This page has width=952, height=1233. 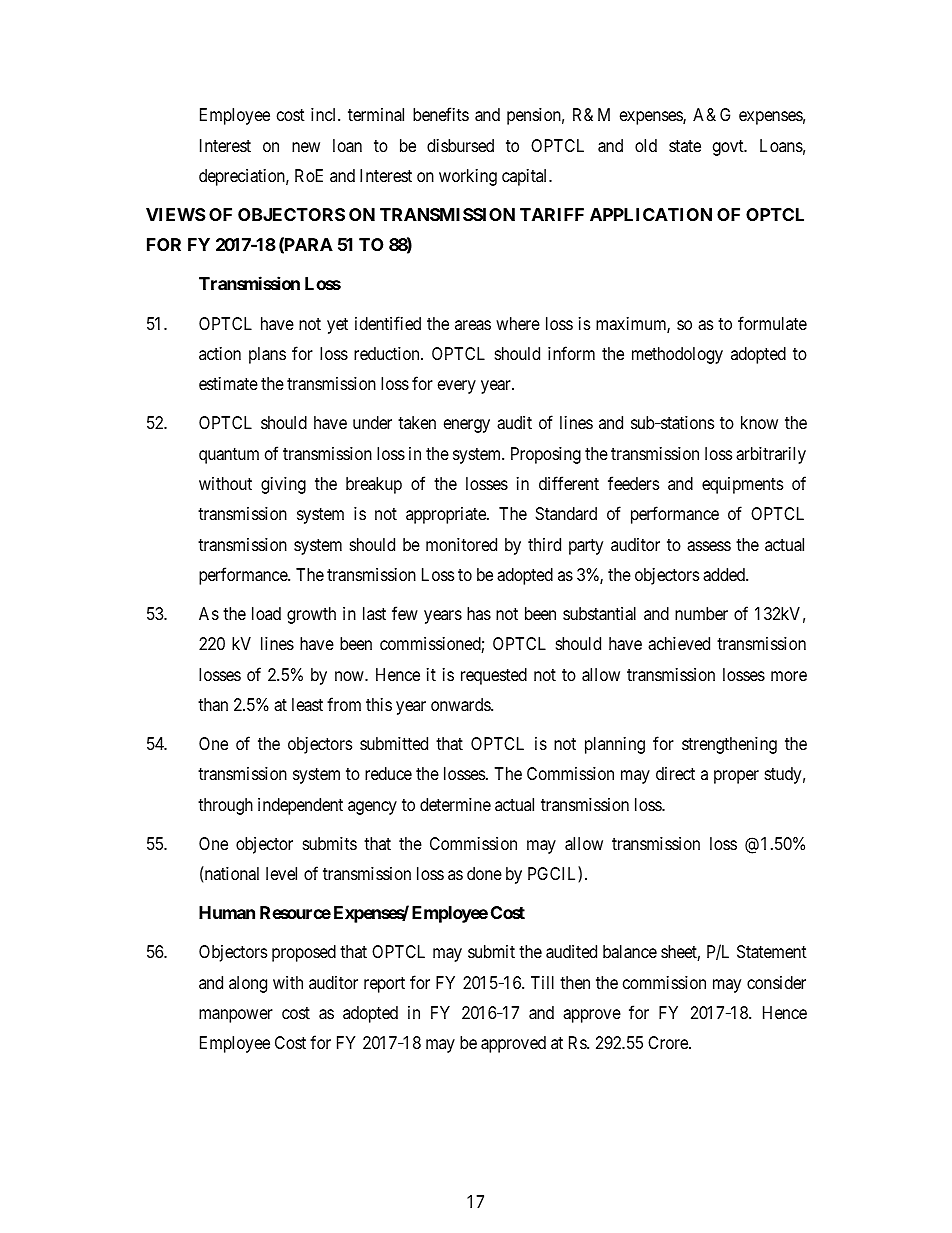 What do you see at coordinates (306, 147) in the page?
I see `new` at bounding box center [306, 147].
